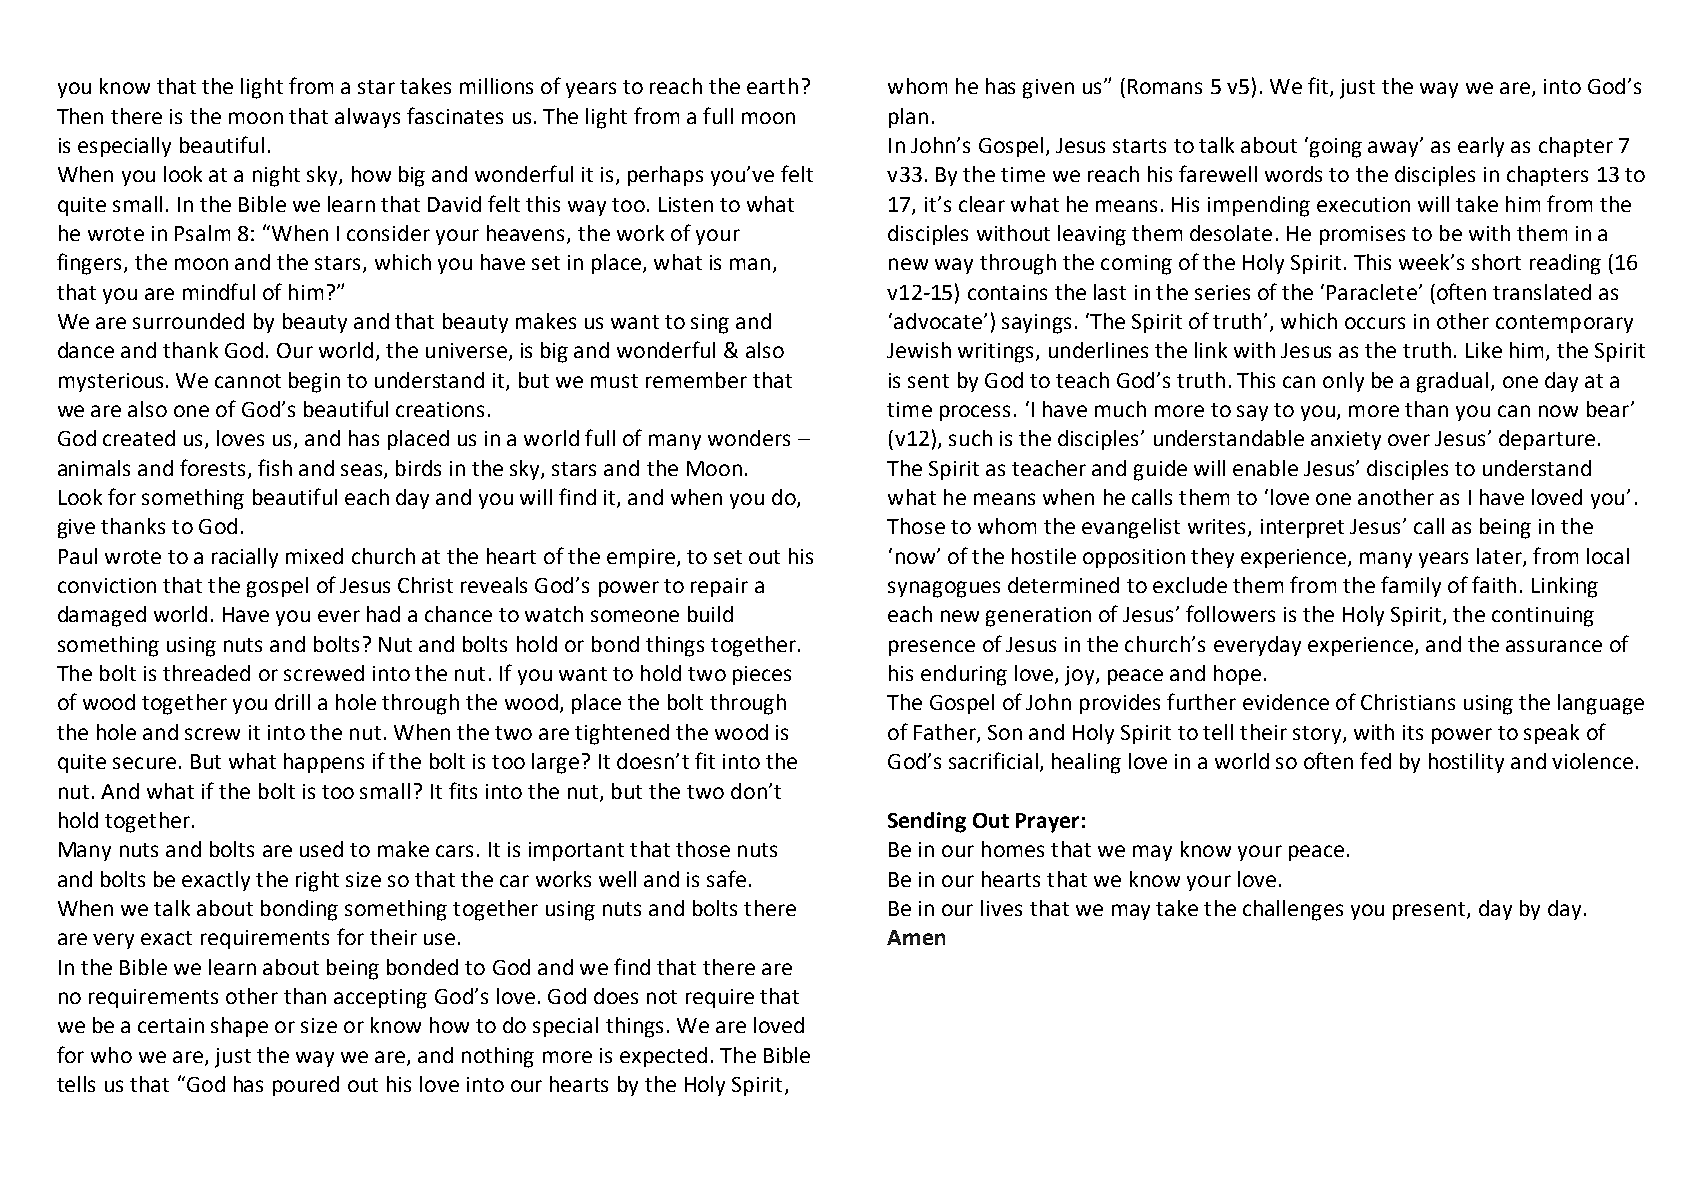 The height and width of the screenshot is (1192, 1686). What do you see at coordinates (1466, 763) in the screenshot?
I see `hostility` at bounding box center [1466, 763].
